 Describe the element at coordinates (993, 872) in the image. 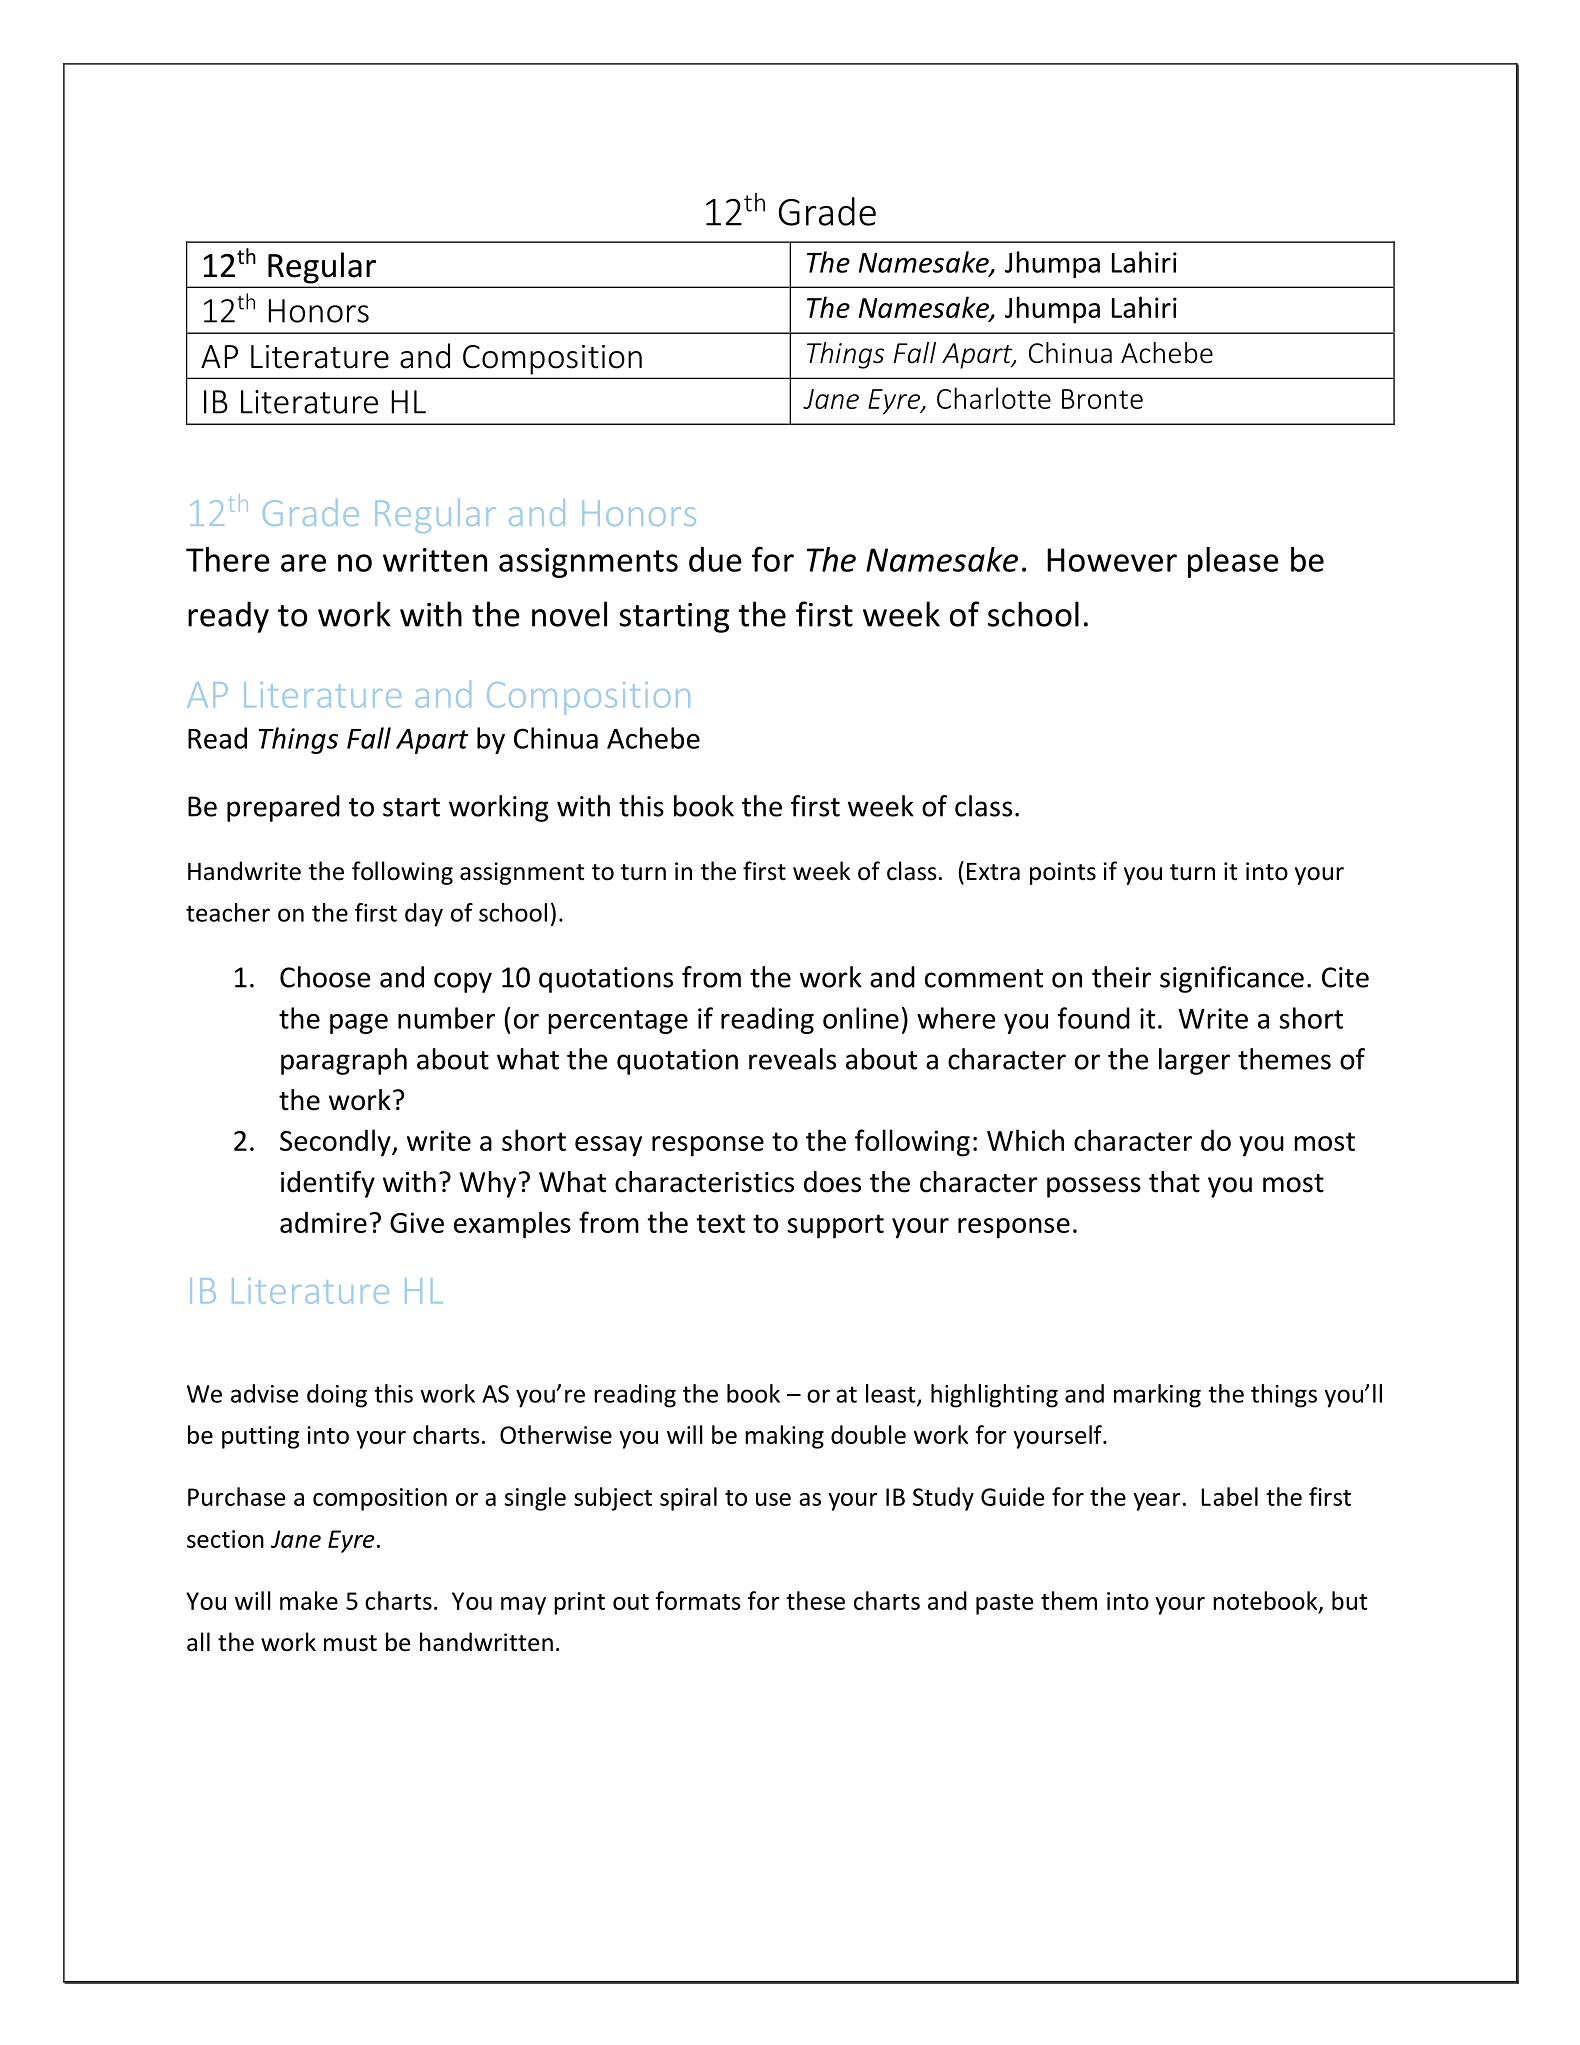

I see `Extra` at that location.
